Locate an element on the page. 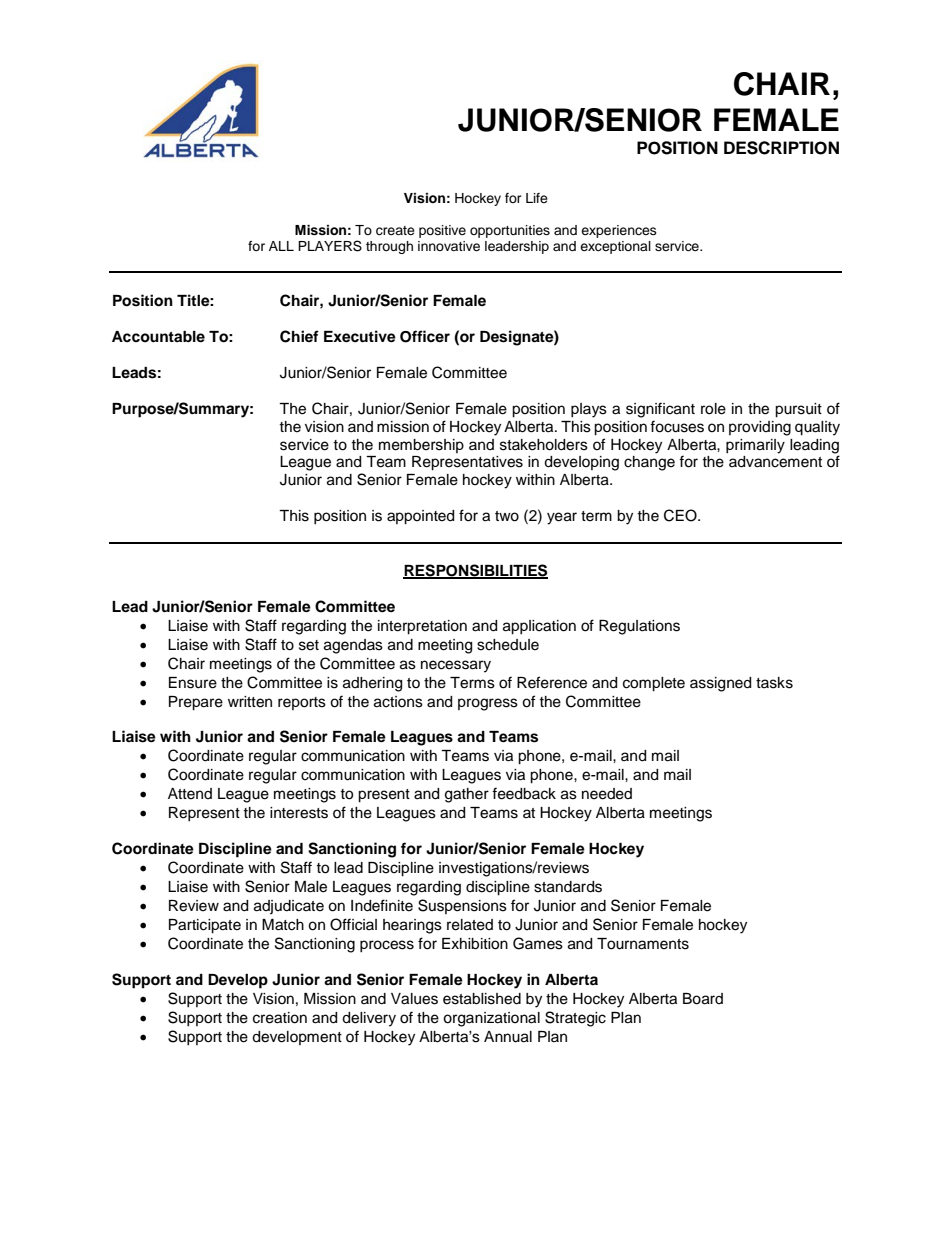 This image has width=952, height=1233. assigned is located at coordinates (720, 684).
